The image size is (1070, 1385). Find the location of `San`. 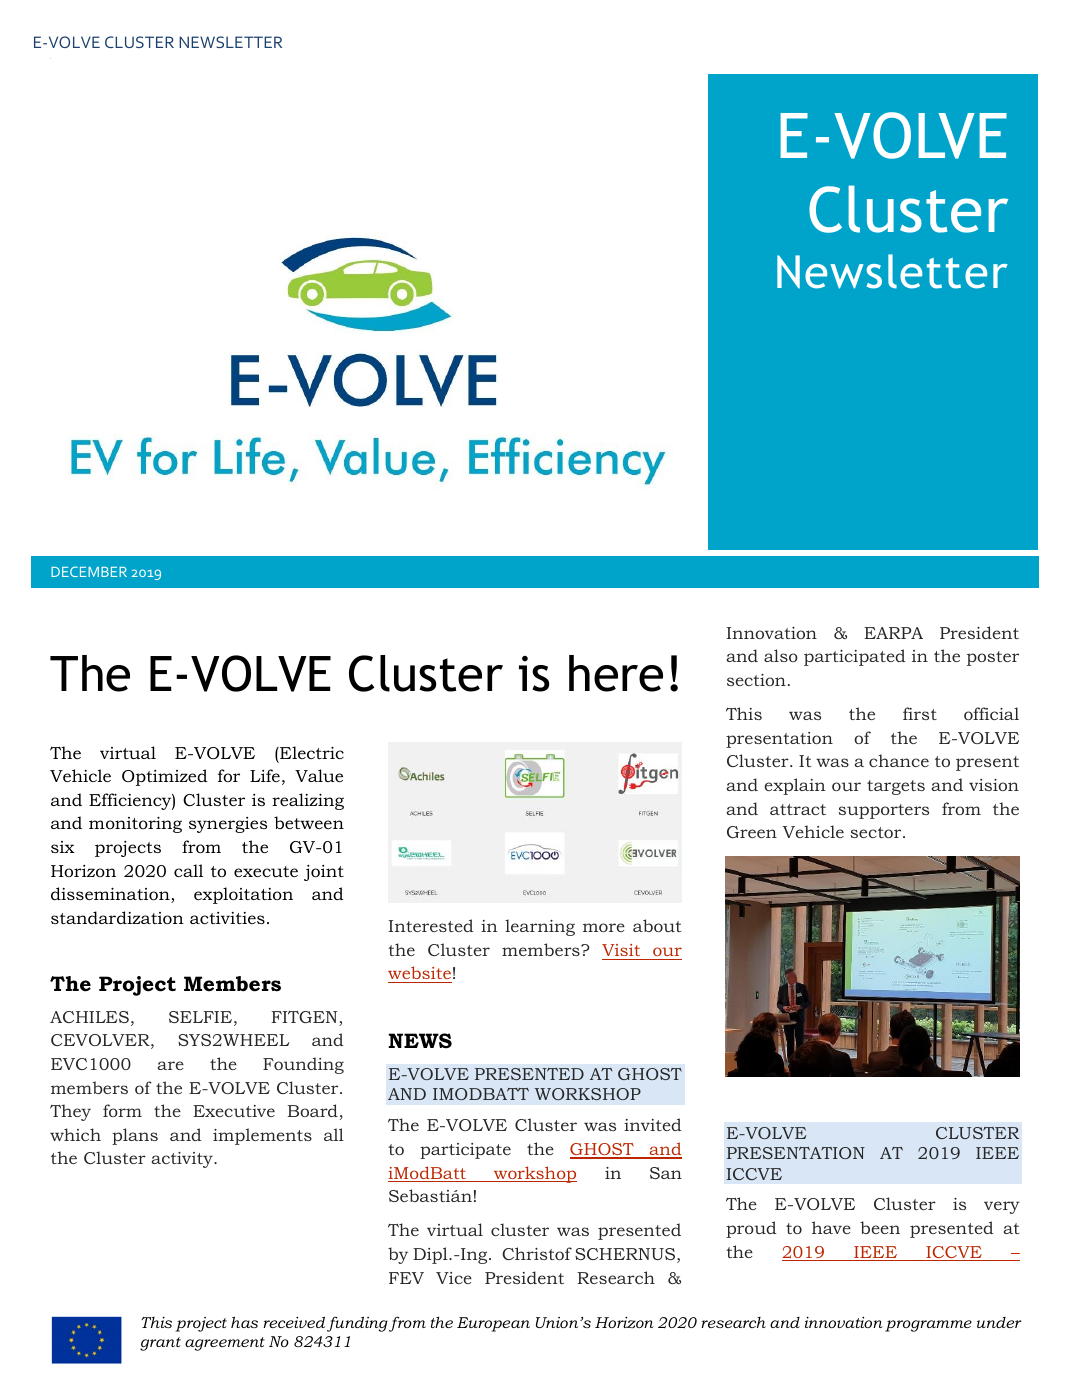

San is located at coordinates (666, 1173).
